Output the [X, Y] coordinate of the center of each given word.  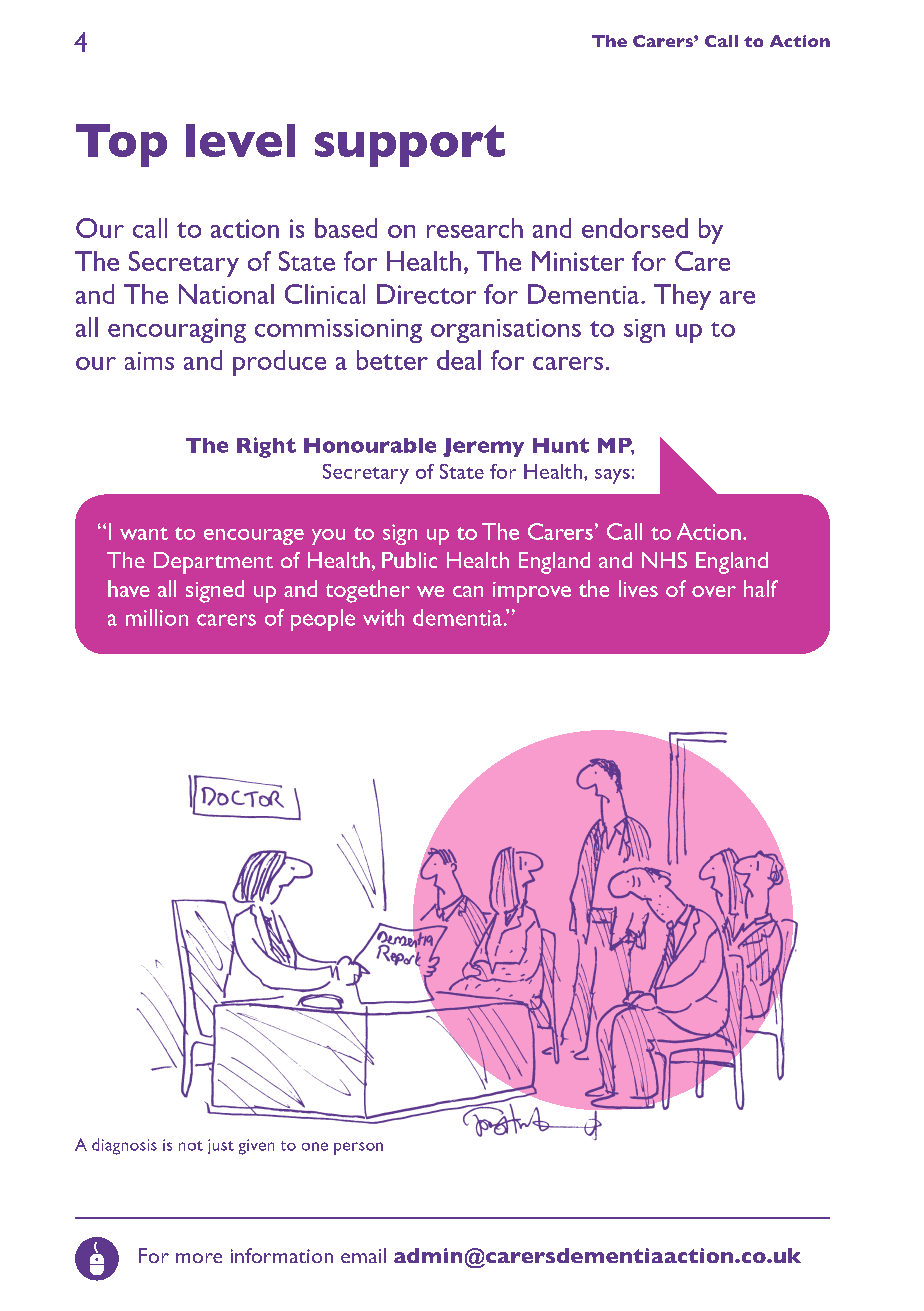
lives [638, 588]
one [315, 1146]
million [157, 617]
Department [213, 563]
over [714, 591]
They [682, 297]
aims [149, 361]
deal [459, 360]
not [191, 1146]
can [468, 591]
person [358, 1148]
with [383, 617]
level [240, 140]
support [410, 146]
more [199, 1258]
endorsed [635, 228]
